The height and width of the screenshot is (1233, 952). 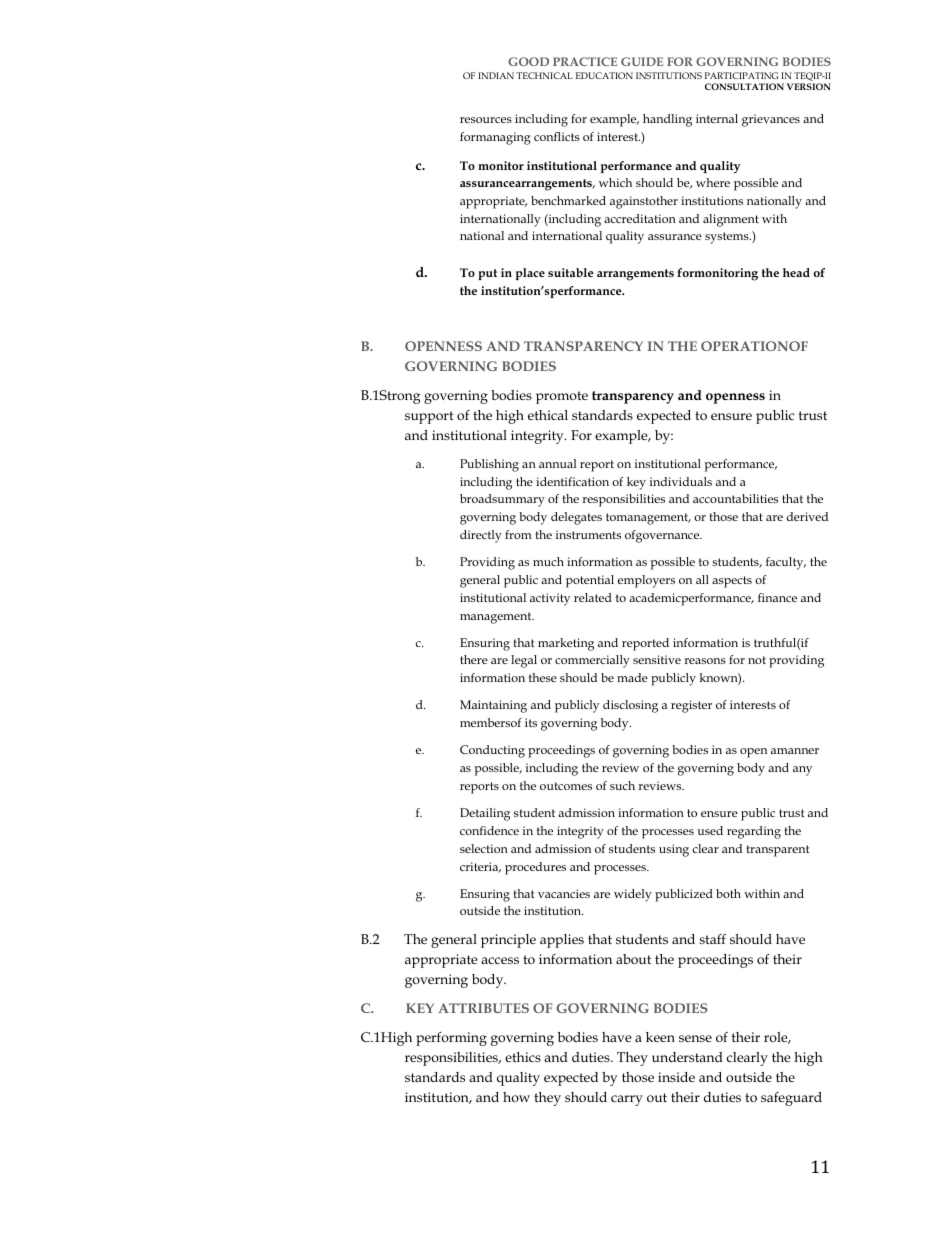 I want to click on performing, so click(x=451, y=1039).
